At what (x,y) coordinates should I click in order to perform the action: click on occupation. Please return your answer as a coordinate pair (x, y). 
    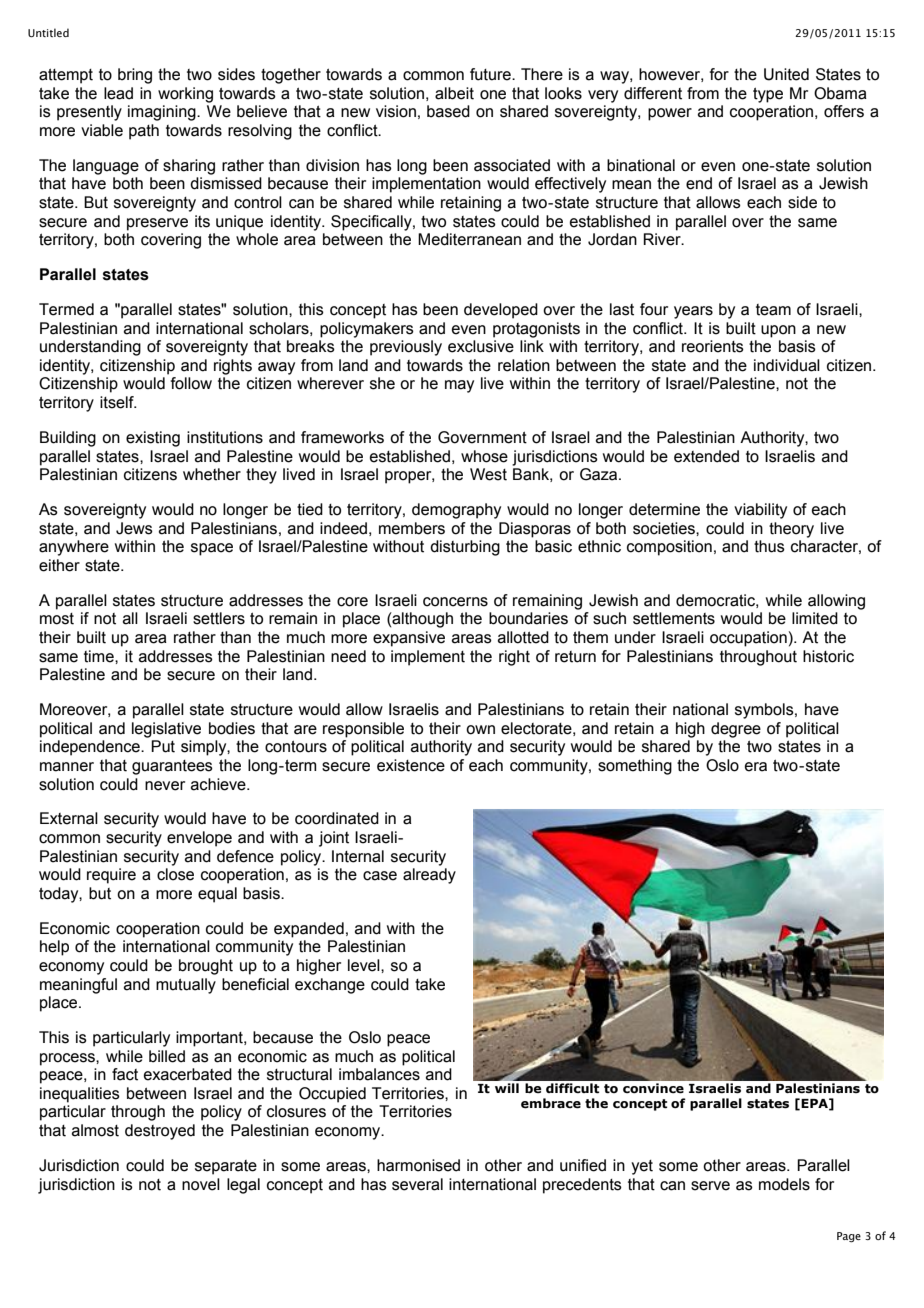
    Looking at the image, I should click on (748, 639).
